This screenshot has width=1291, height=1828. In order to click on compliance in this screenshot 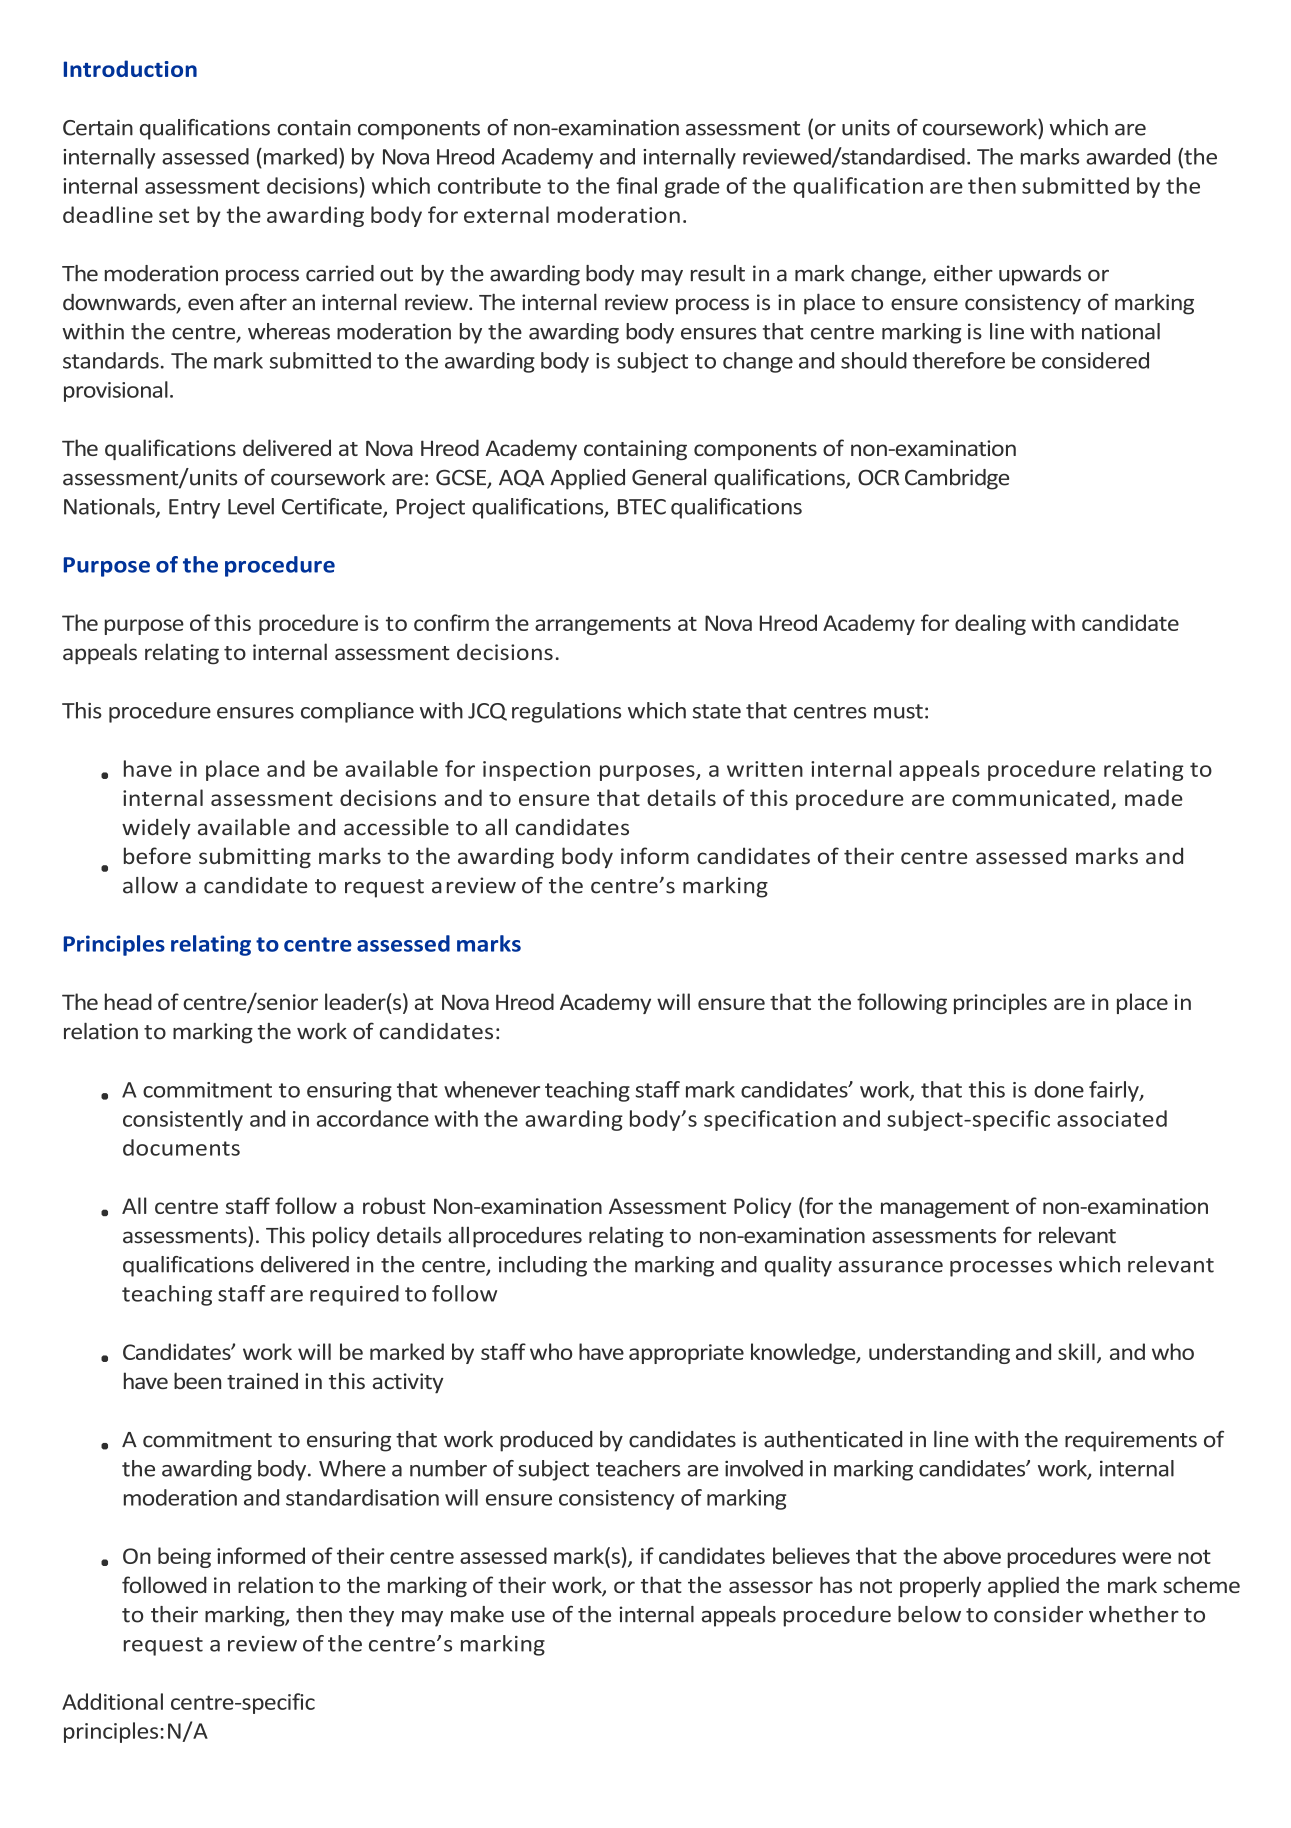, I will do `click(357, 712)`.
